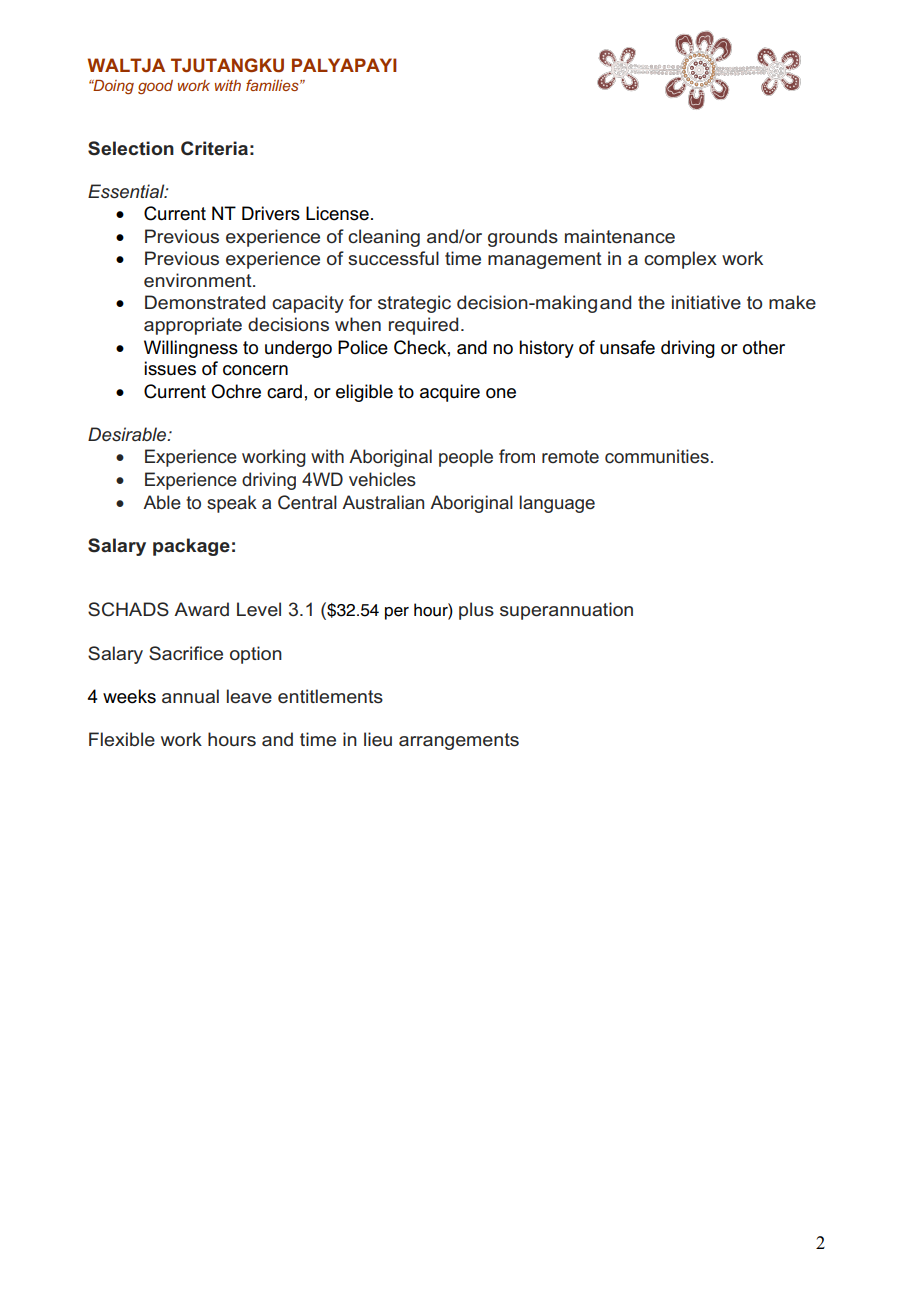 The height and width of the screenshot is (1308, 924). Describe the element at coordinates (155, 87) in the screenshot. I see `good` at that location.
